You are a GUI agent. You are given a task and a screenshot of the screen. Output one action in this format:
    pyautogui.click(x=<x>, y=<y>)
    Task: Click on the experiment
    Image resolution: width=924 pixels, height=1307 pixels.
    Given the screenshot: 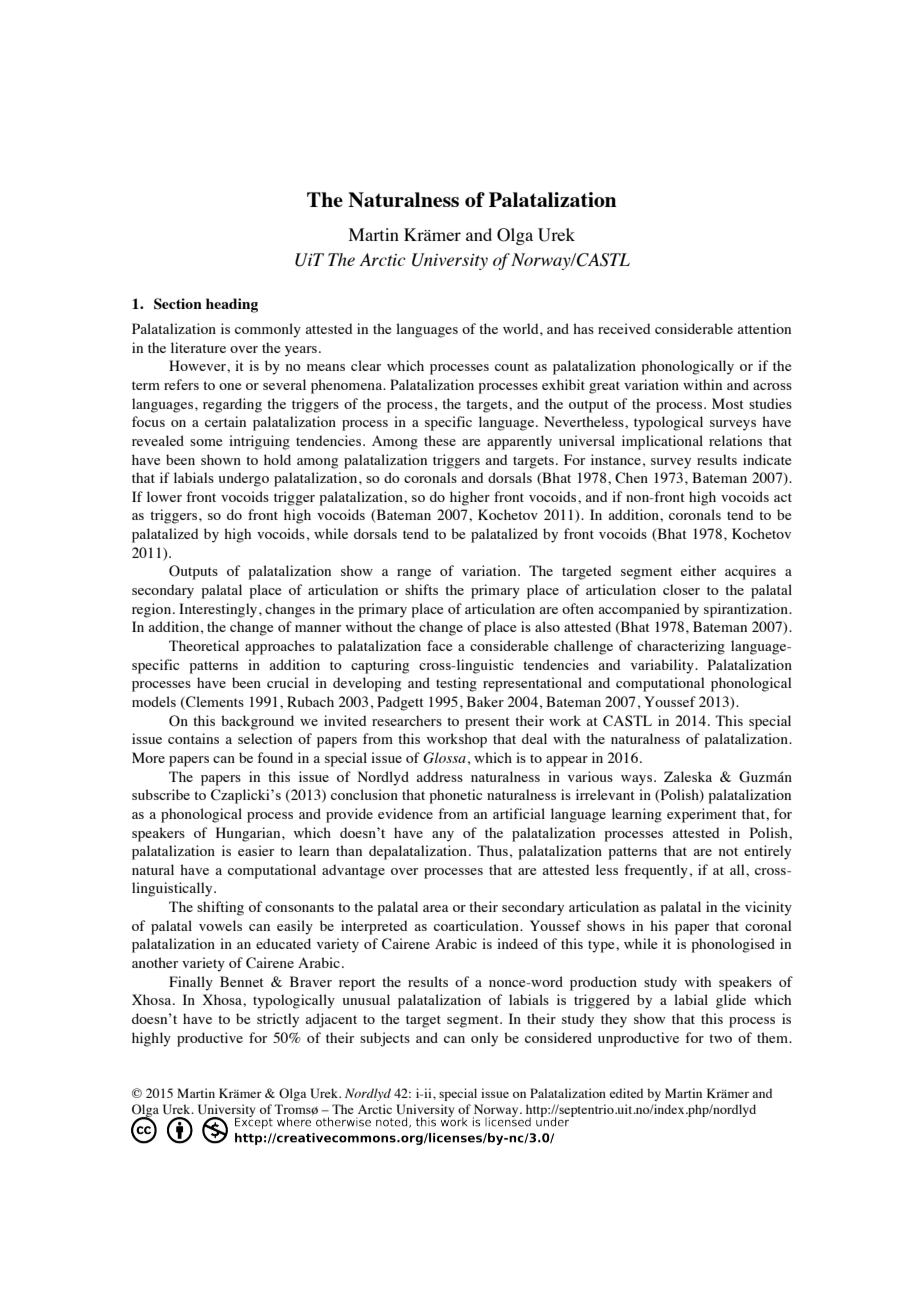 What is the action you would take?
    pyautogui.click(x=702, y=815)
